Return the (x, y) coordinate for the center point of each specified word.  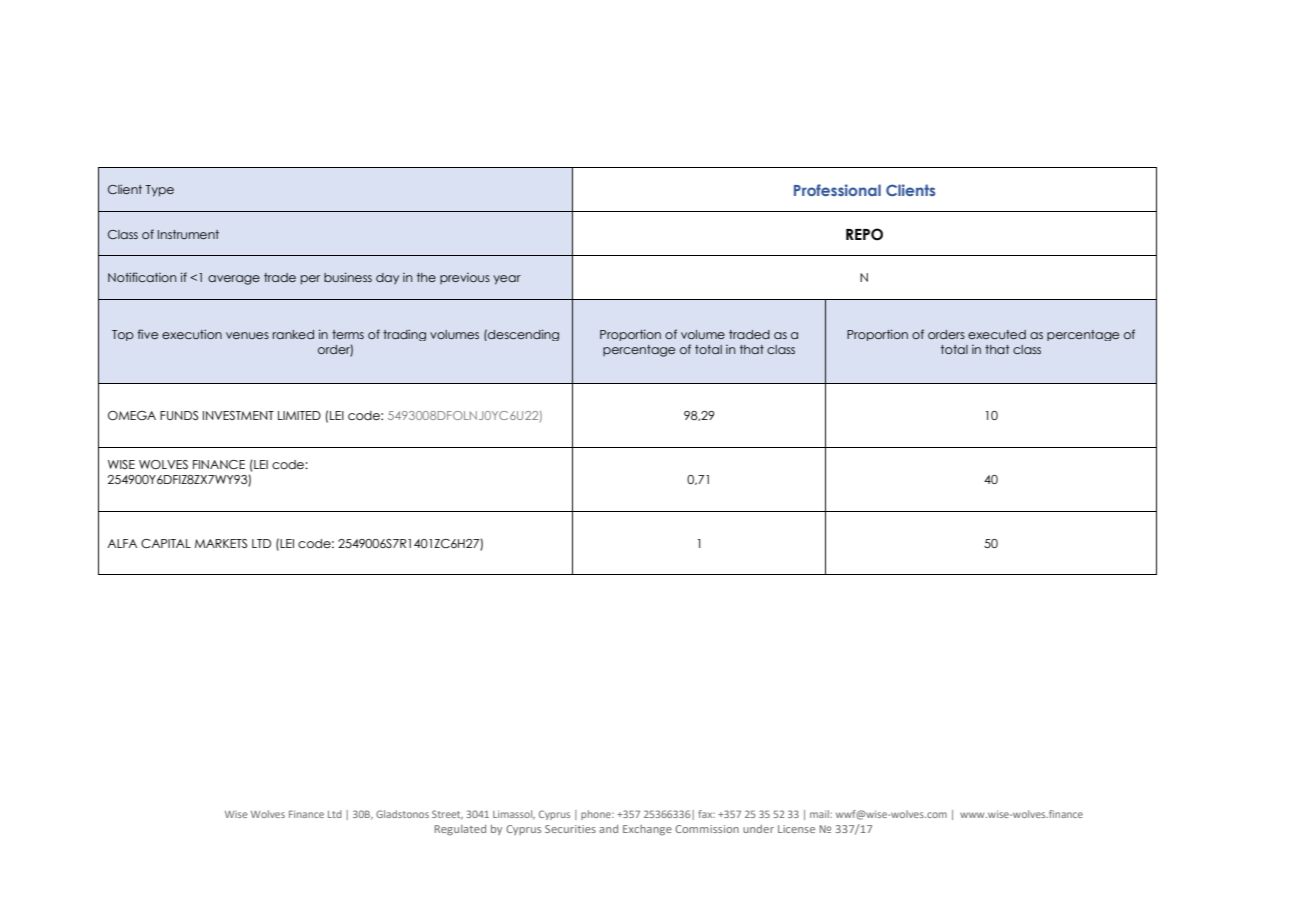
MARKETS (221, 543)
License (796, 829)
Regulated (460, 830)
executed (997, 334)
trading (404, 335)
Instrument (188, 234)
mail (819, 814)
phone (597, 815)
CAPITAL (166, 543)
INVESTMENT (238, 415)
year (507, 280)
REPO (864, 234)
